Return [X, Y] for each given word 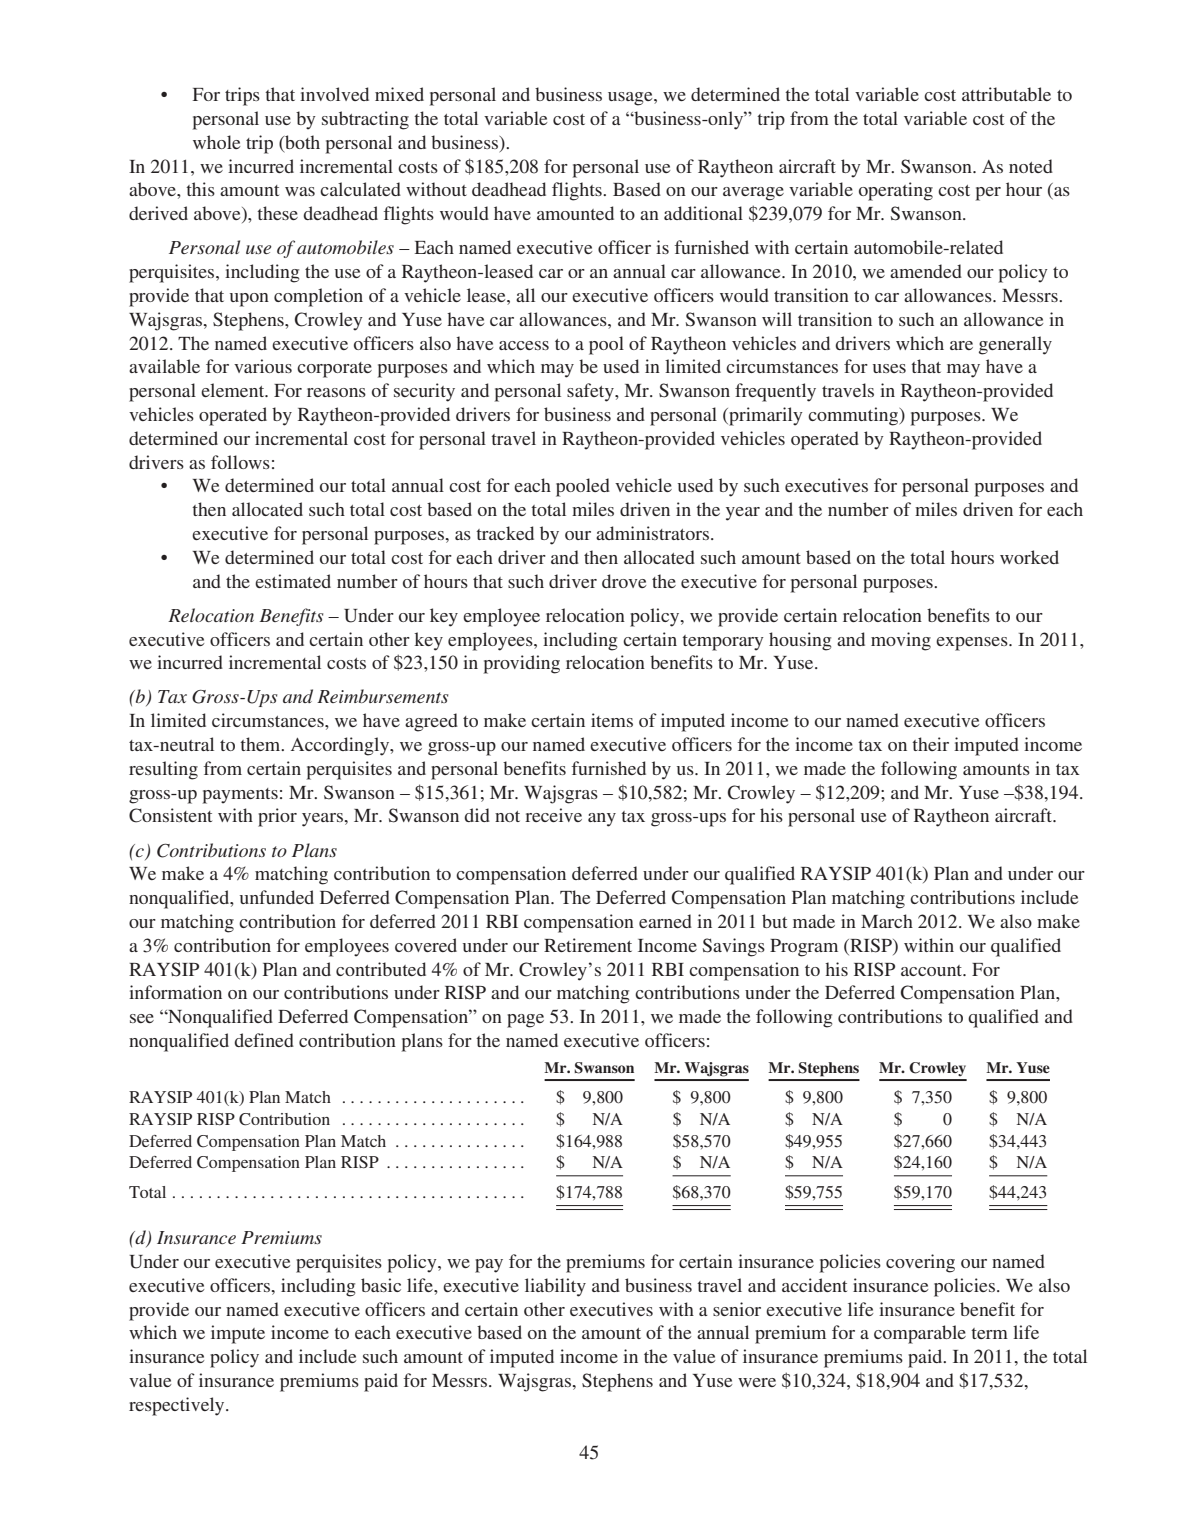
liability [555, 1287]
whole [216, 142]
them [261, 744]
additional [703, 213]
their [930, 744]
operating [896, 191]
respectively [178, 1406]
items [612, 720]
